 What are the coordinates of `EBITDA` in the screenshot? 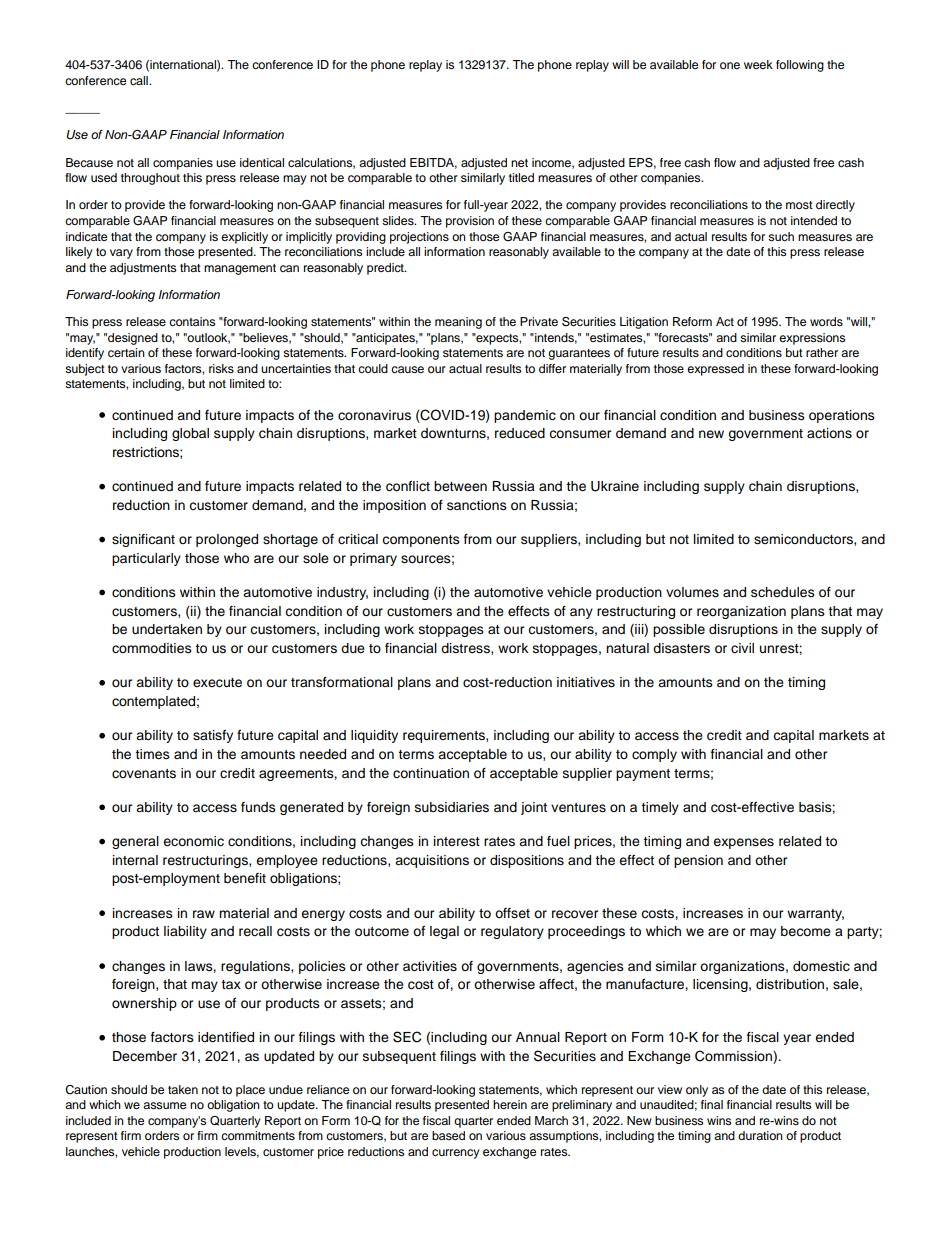 It's located at (433, 163).
